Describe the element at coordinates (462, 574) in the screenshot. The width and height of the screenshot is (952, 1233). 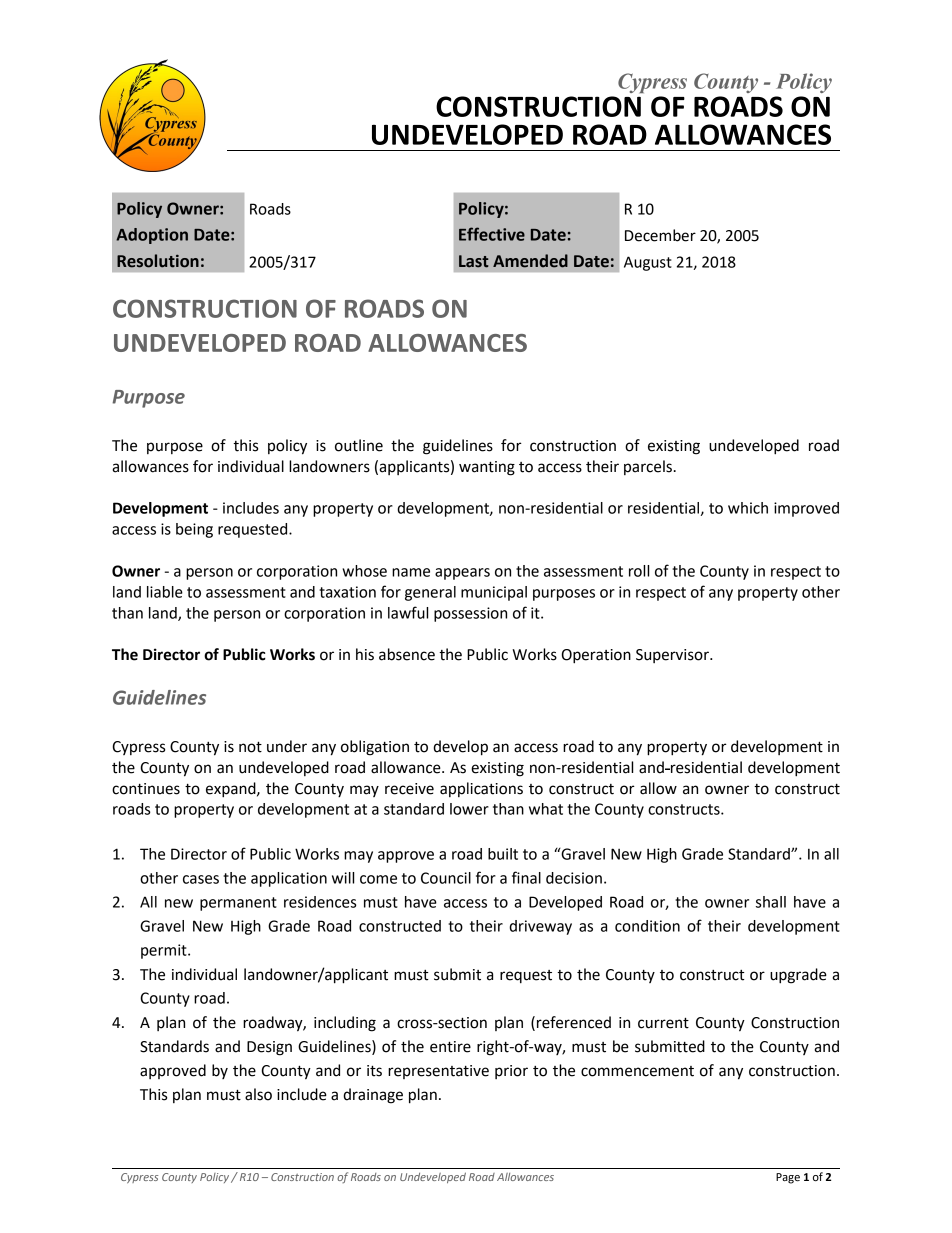
I see `appears` at that location.
